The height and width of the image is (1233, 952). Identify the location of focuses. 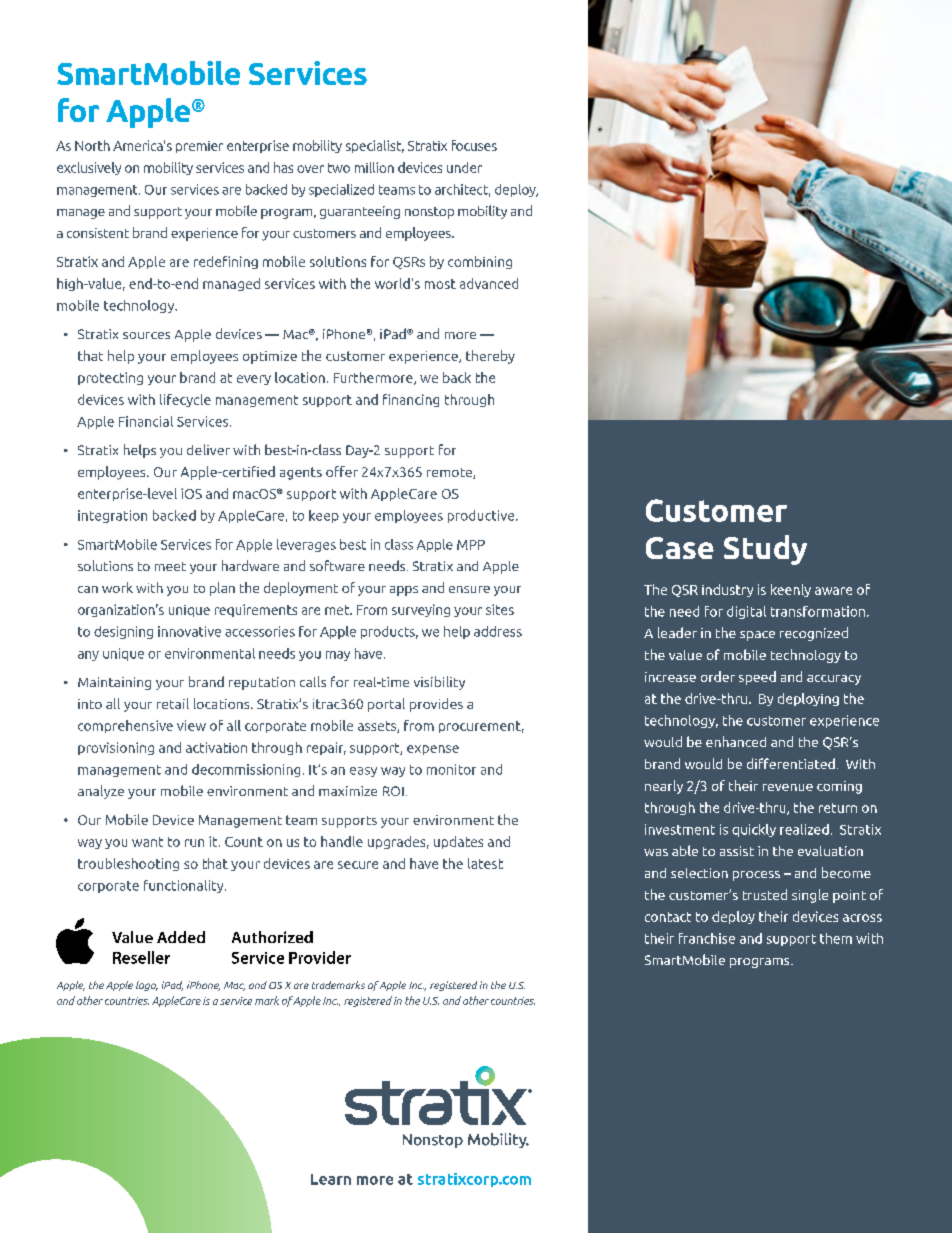
(474, 145).
